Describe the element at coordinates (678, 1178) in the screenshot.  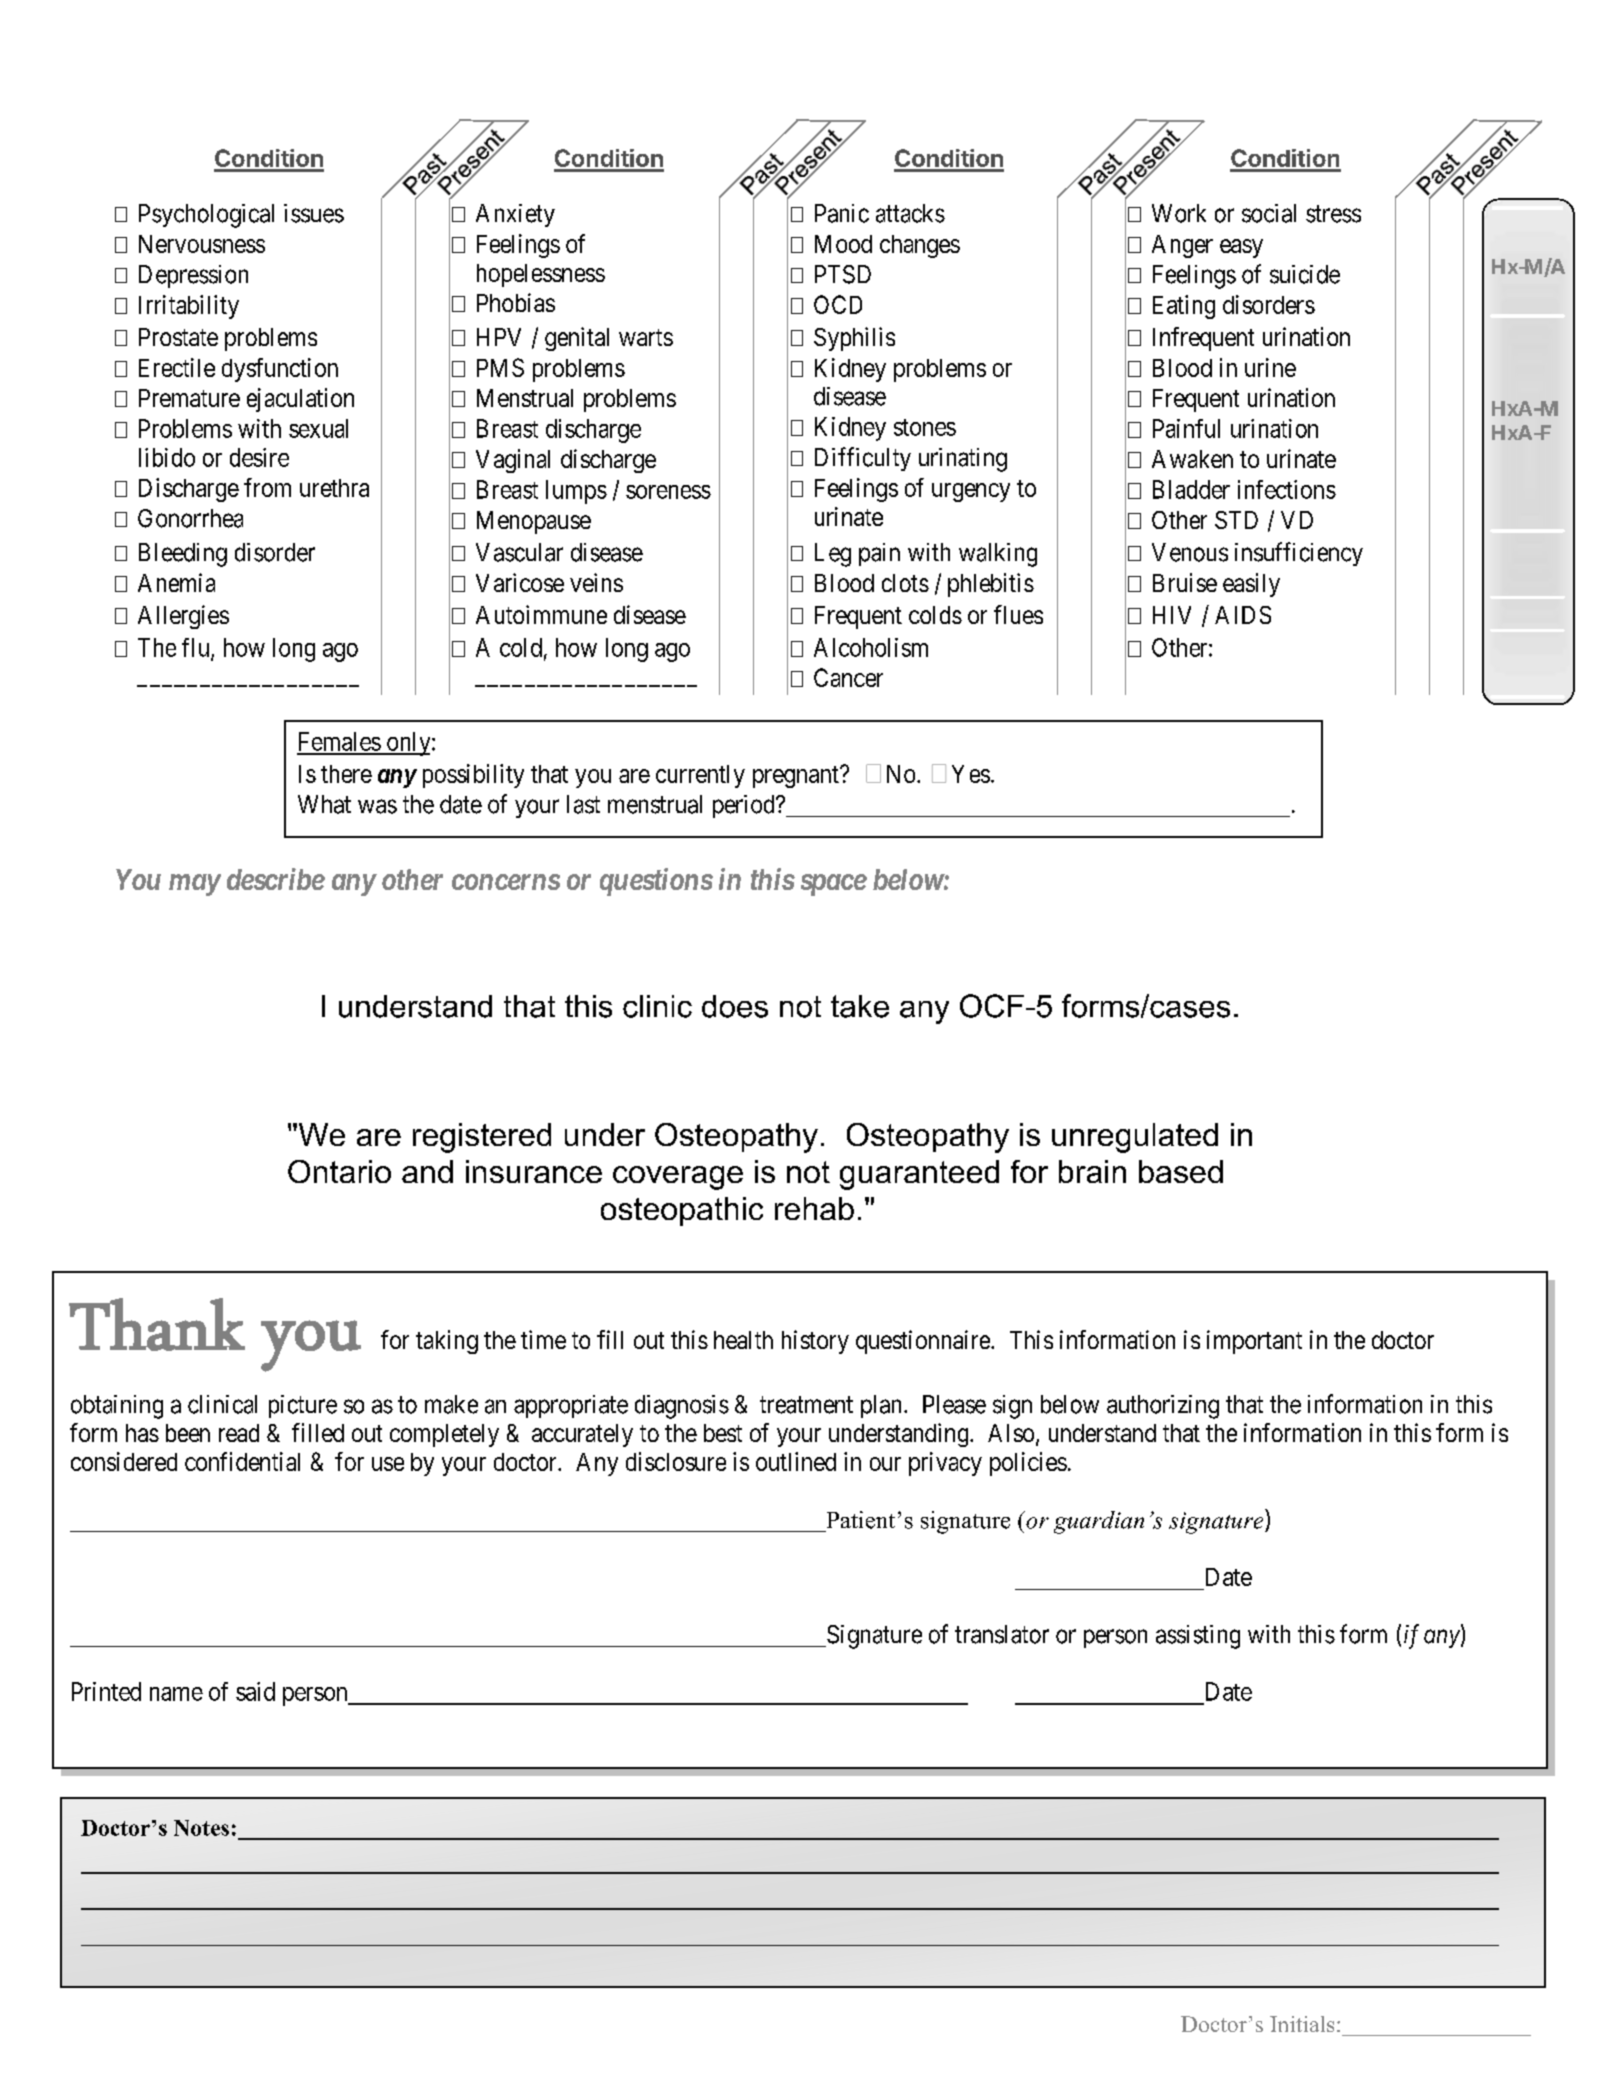
I see `coverage` at that location.
